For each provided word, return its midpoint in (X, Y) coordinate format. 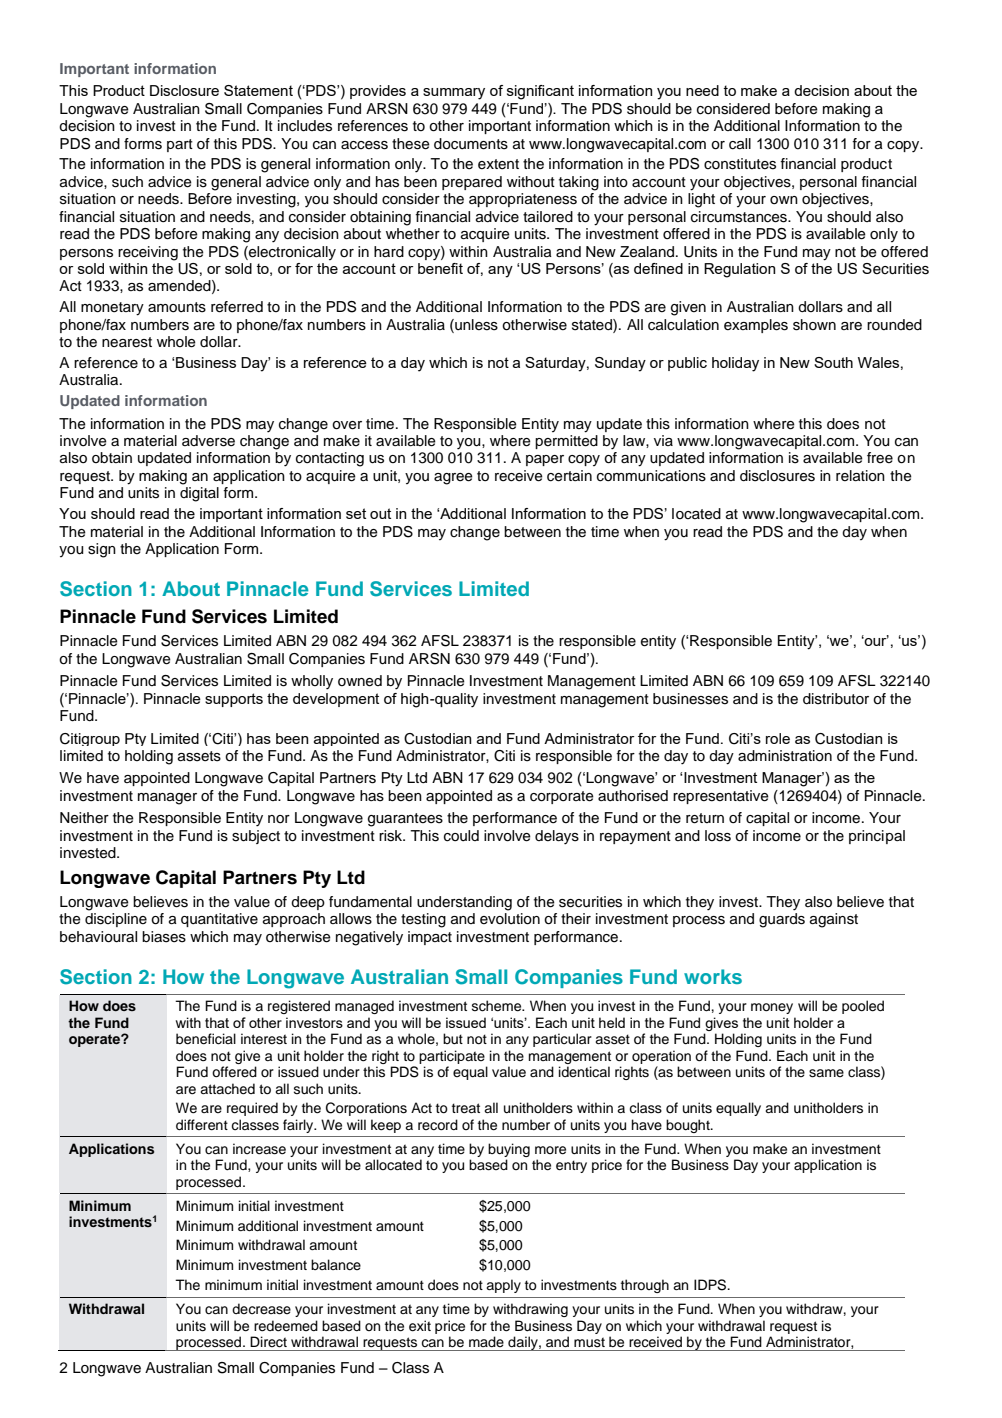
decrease (261, 1309)
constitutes (740, 164)
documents (471, 144)
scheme (498, 1006)
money (772, 1008)
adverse (208, 441)
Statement (258, 90)
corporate (562, 797)
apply (503, 1286)
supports (234, 700)
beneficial (206, 1039)
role (778, 738)
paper (545, 460)
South (833, 362)
